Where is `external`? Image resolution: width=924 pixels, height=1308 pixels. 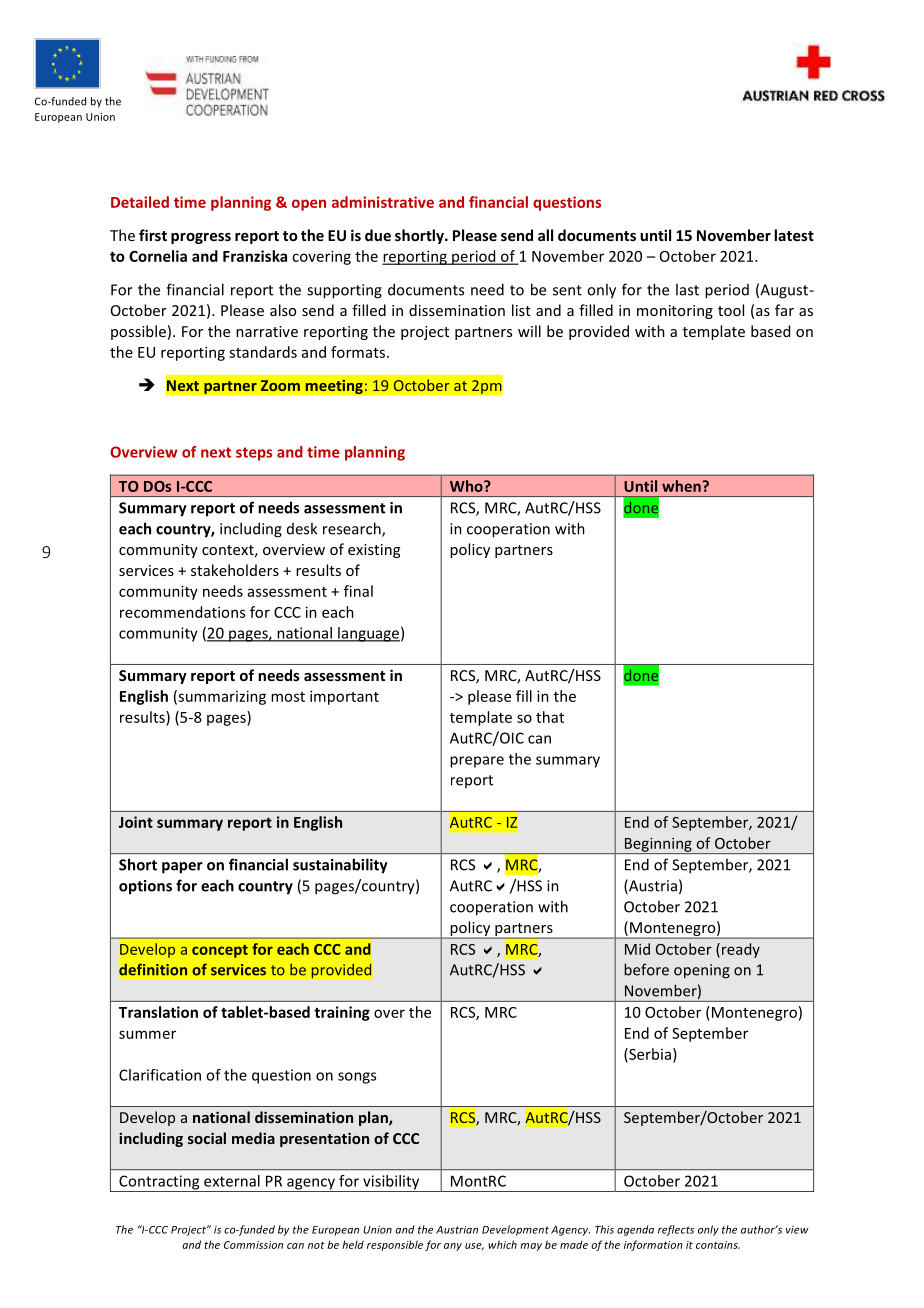 external is located at coordinates (232, 1181).
